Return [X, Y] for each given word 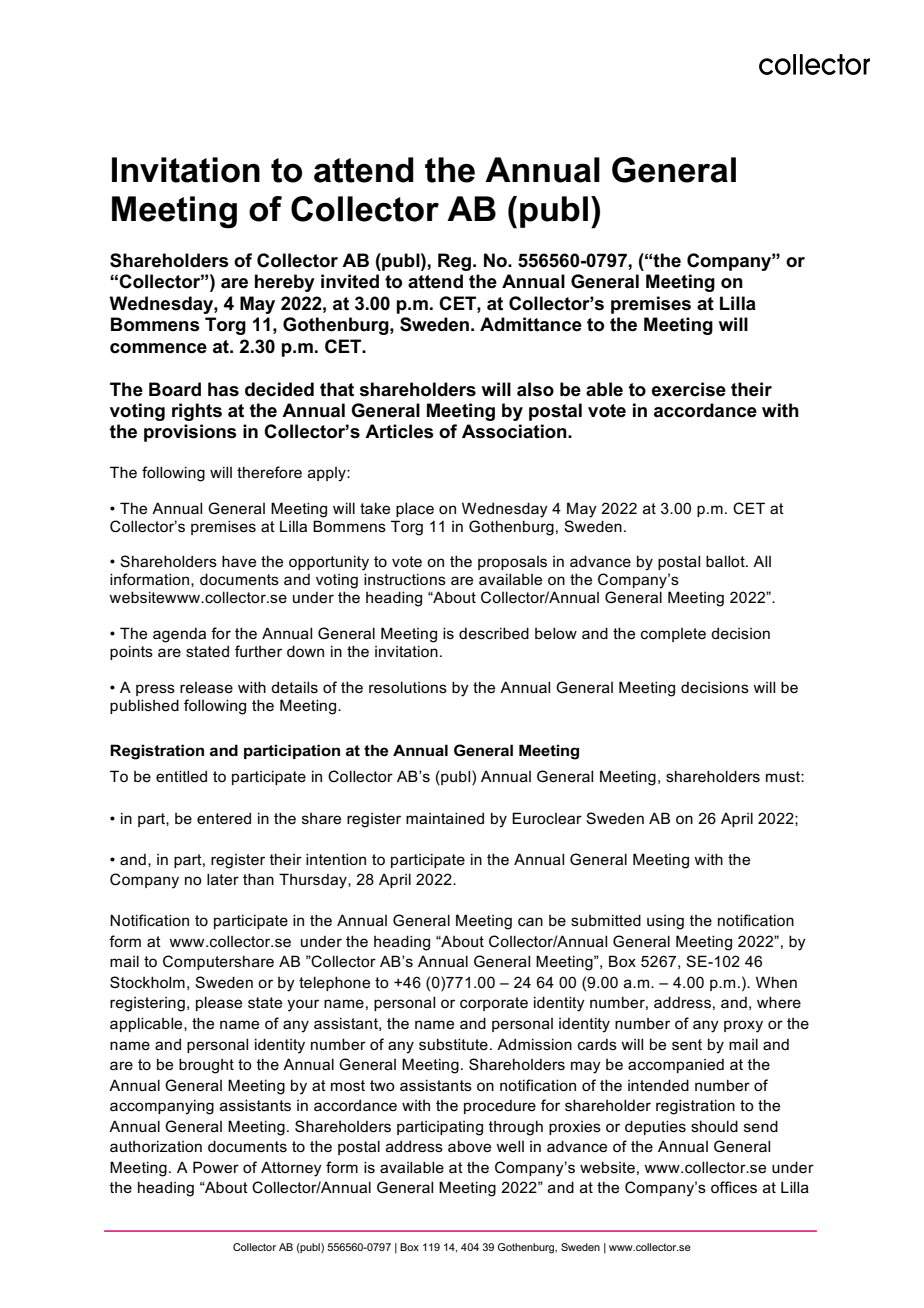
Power [216, 1167]
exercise [689, 389]
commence [158, 348]
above [469, 1146]
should [714, 1126]
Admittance [531, 324]
